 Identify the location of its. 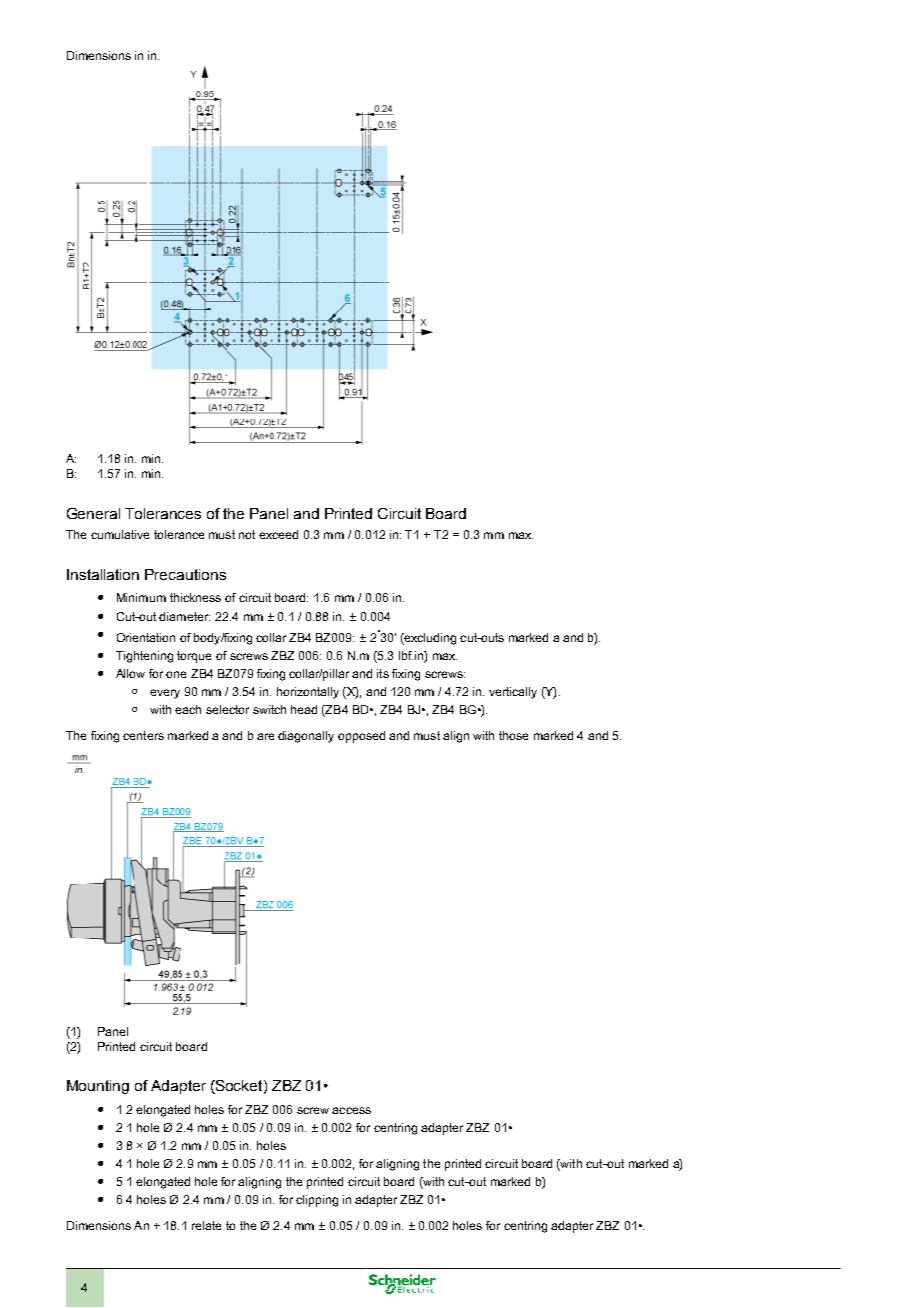
(383, 673).
